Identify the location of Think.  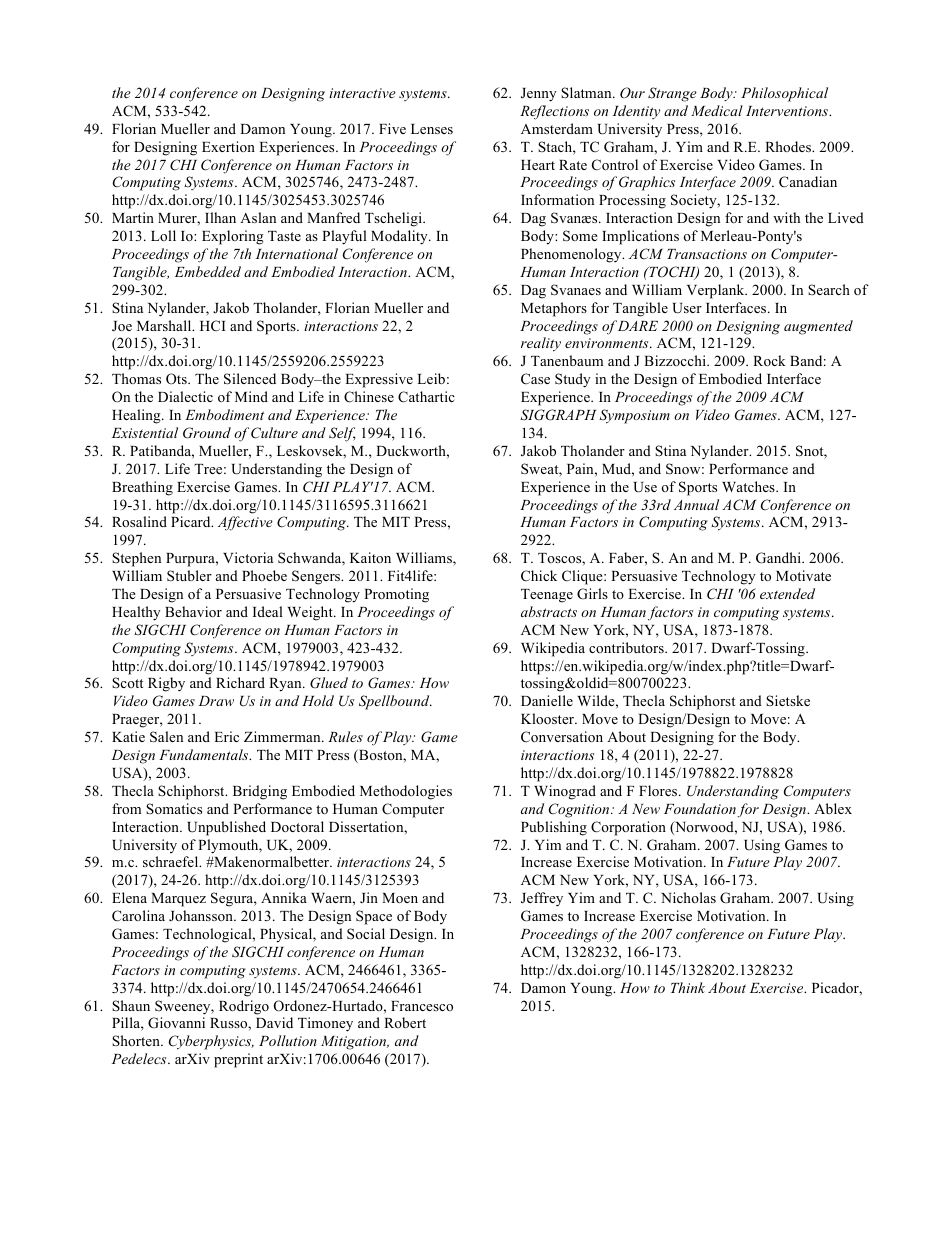
(688, 987).
